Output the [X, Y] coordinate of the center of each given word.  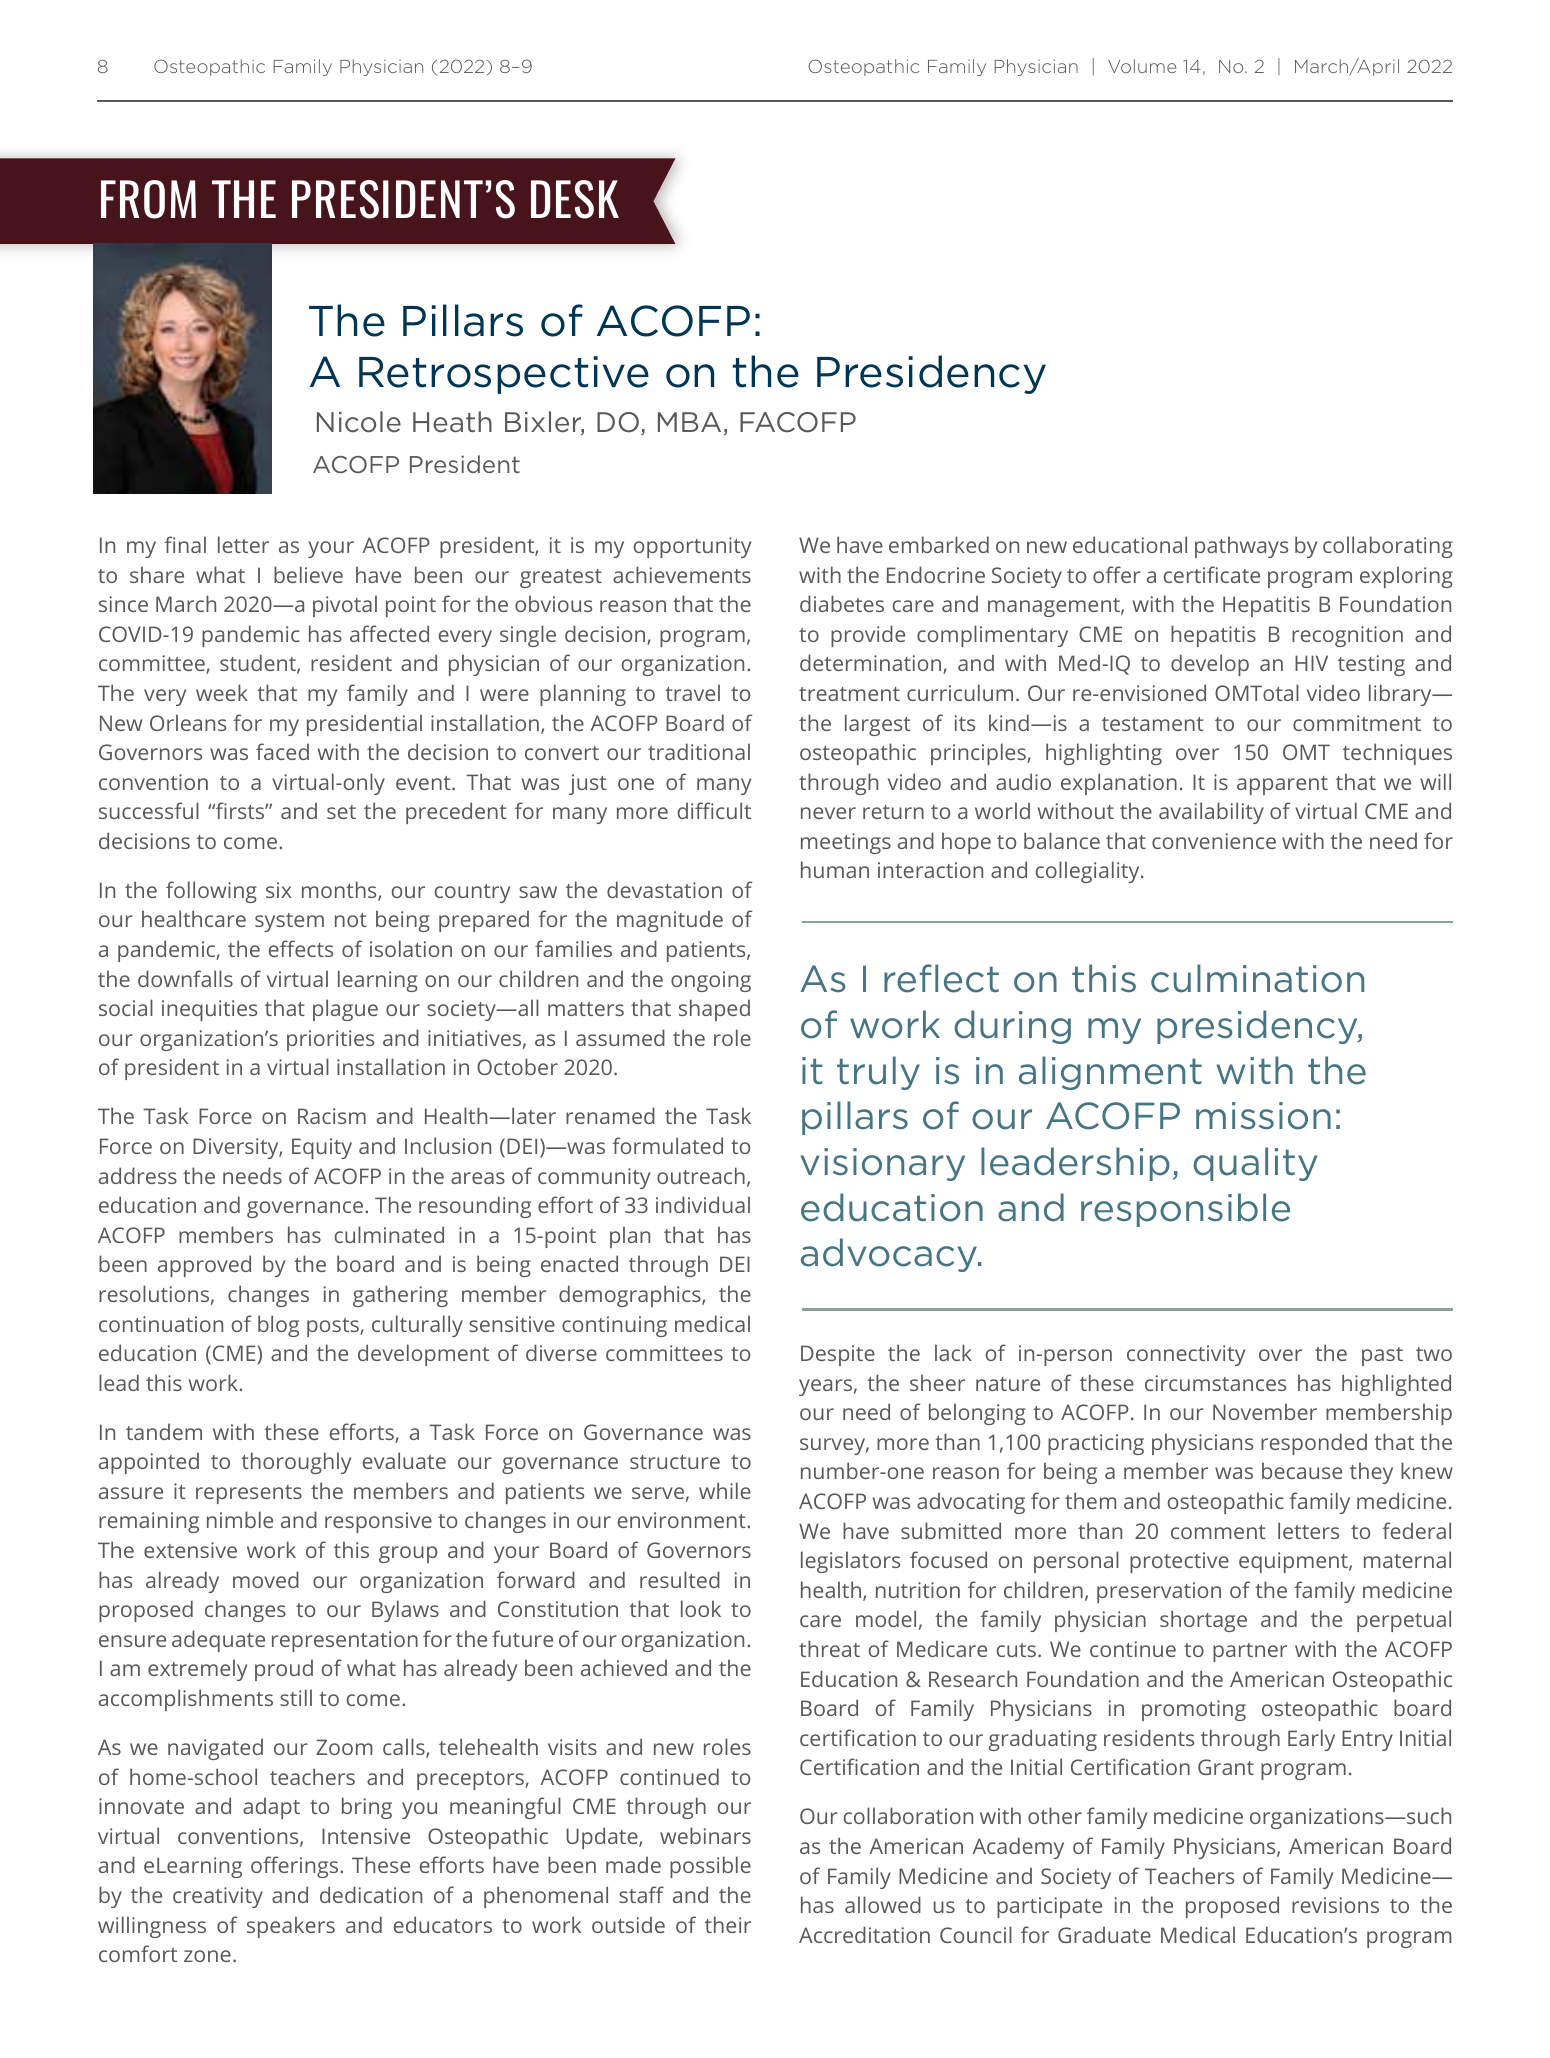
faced [282, 751]
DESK [575, 199]
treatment [849, 694]
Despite [838, 1355]
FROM [148, 199]
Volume [1142, 66]
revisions [1335, 1905]
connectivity [1186, 1355]
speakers [291, 1927]
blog [278, 1326]
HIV [1311, 663]
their [728, 1924]
